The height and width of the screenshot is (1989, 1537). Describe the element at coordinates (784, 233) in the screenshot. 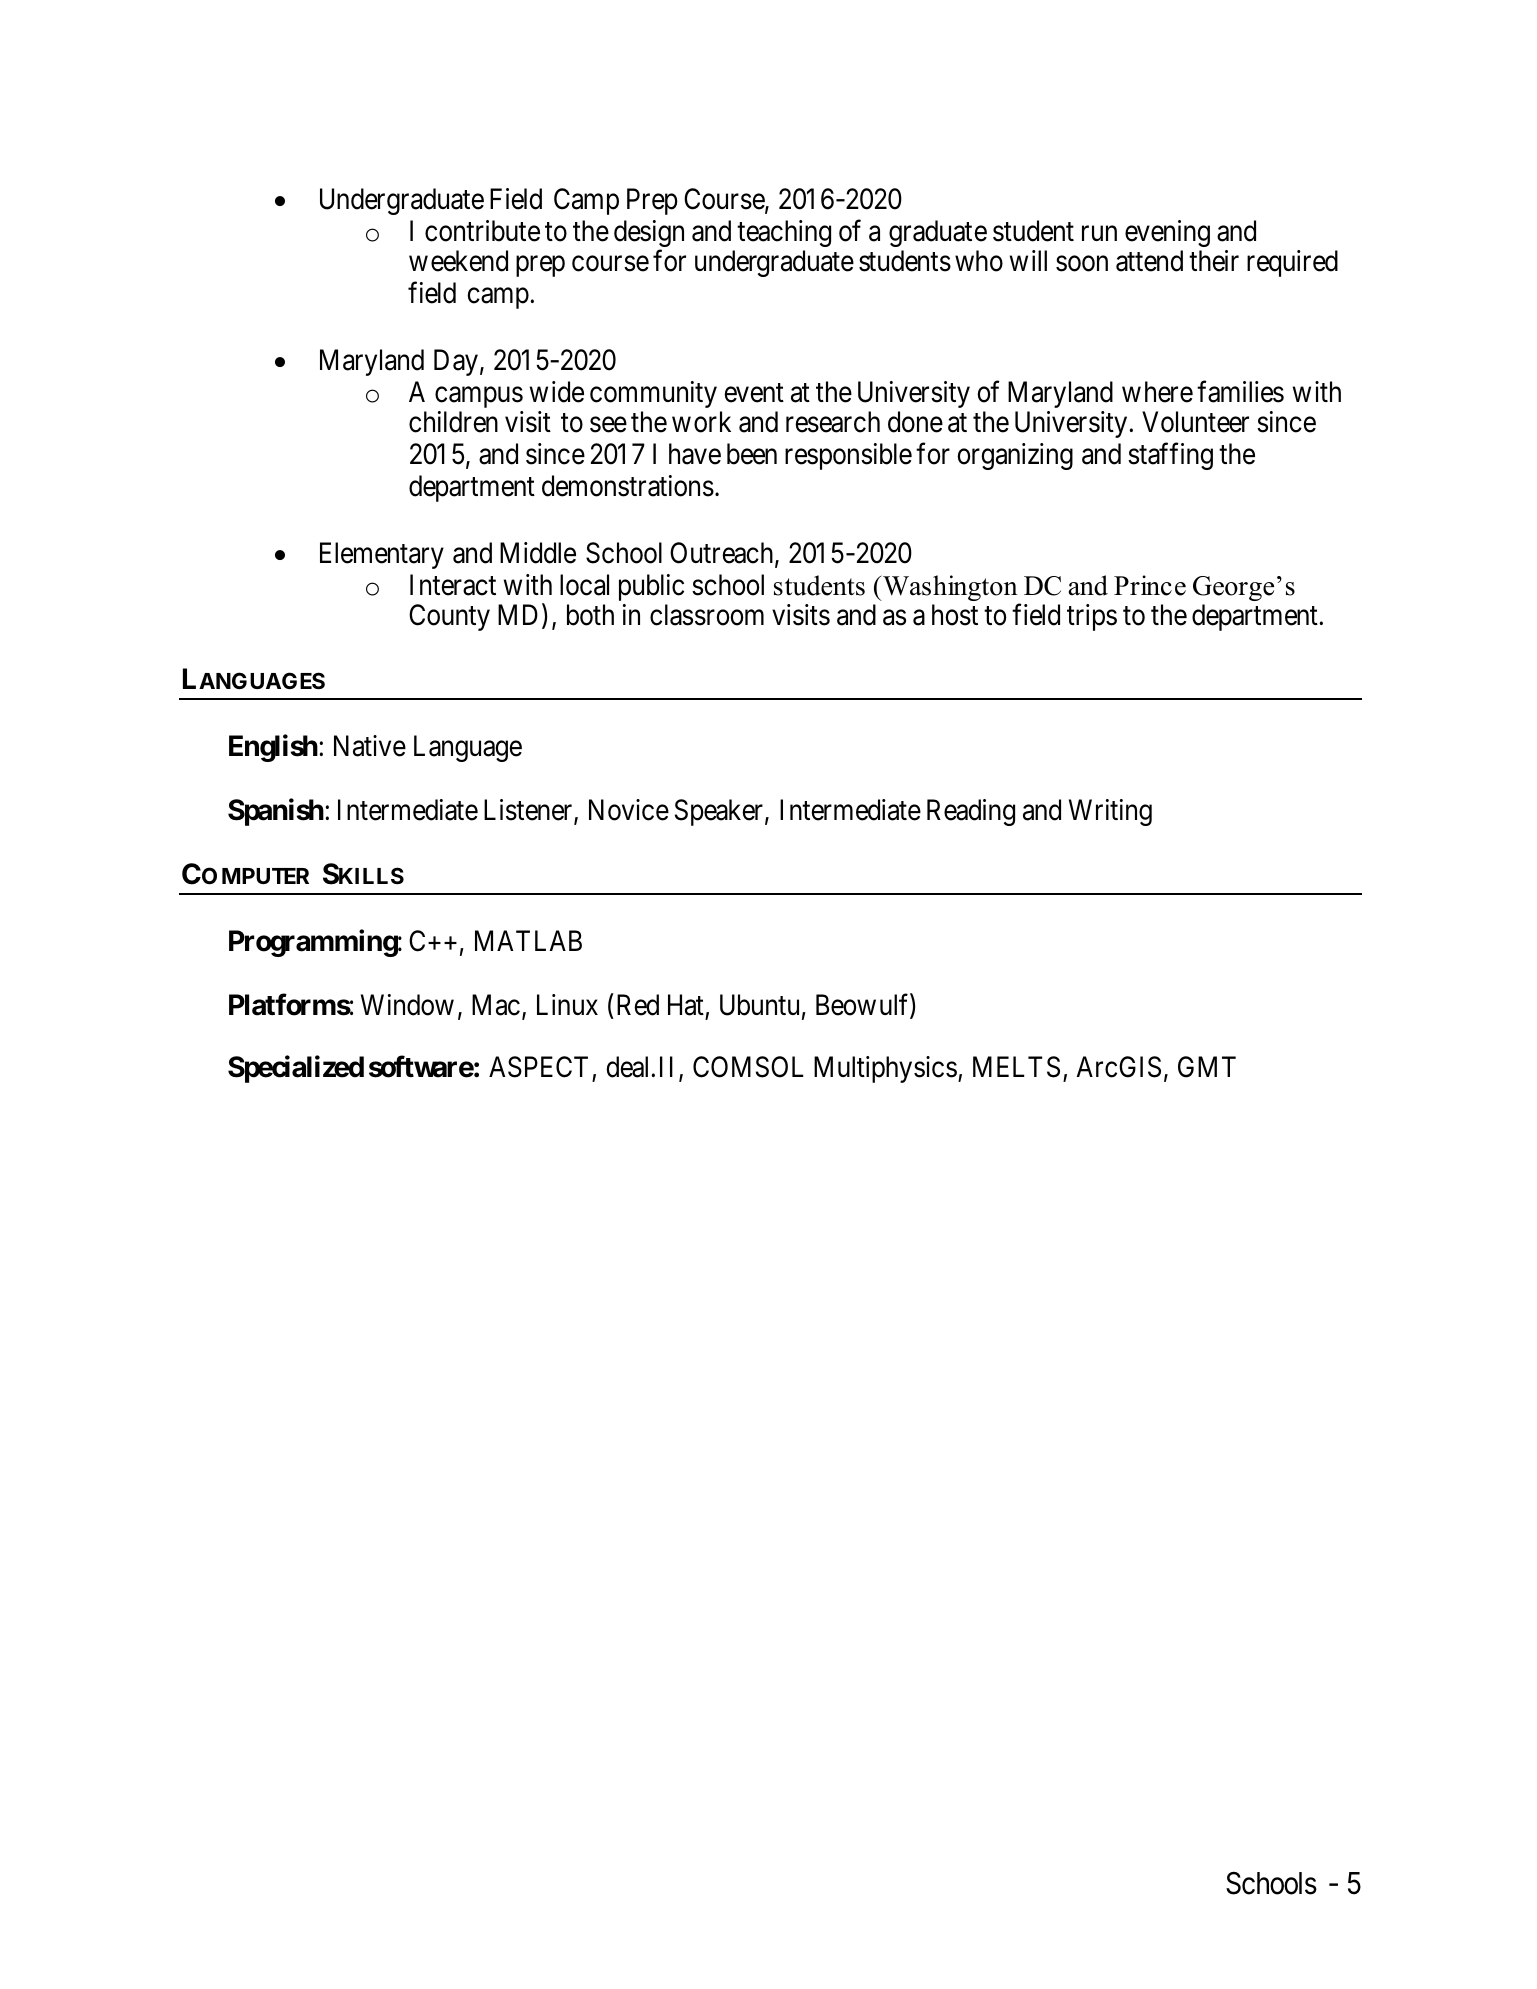

I see `teaching` at that location.
